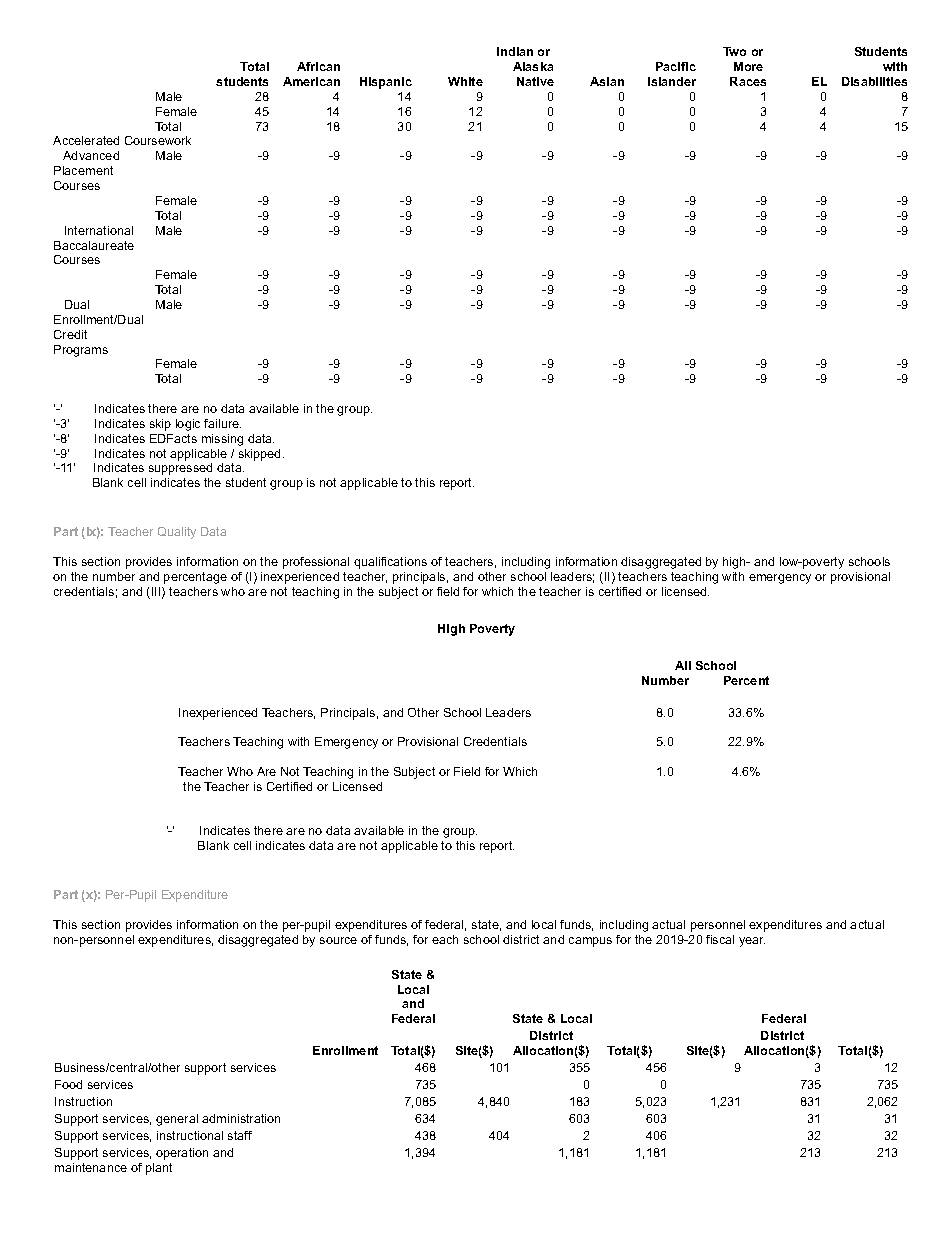 The height and width of the image is (1233, 952). Describe the element at coordinates (752, 942) in the image. I see `year` at that location.
